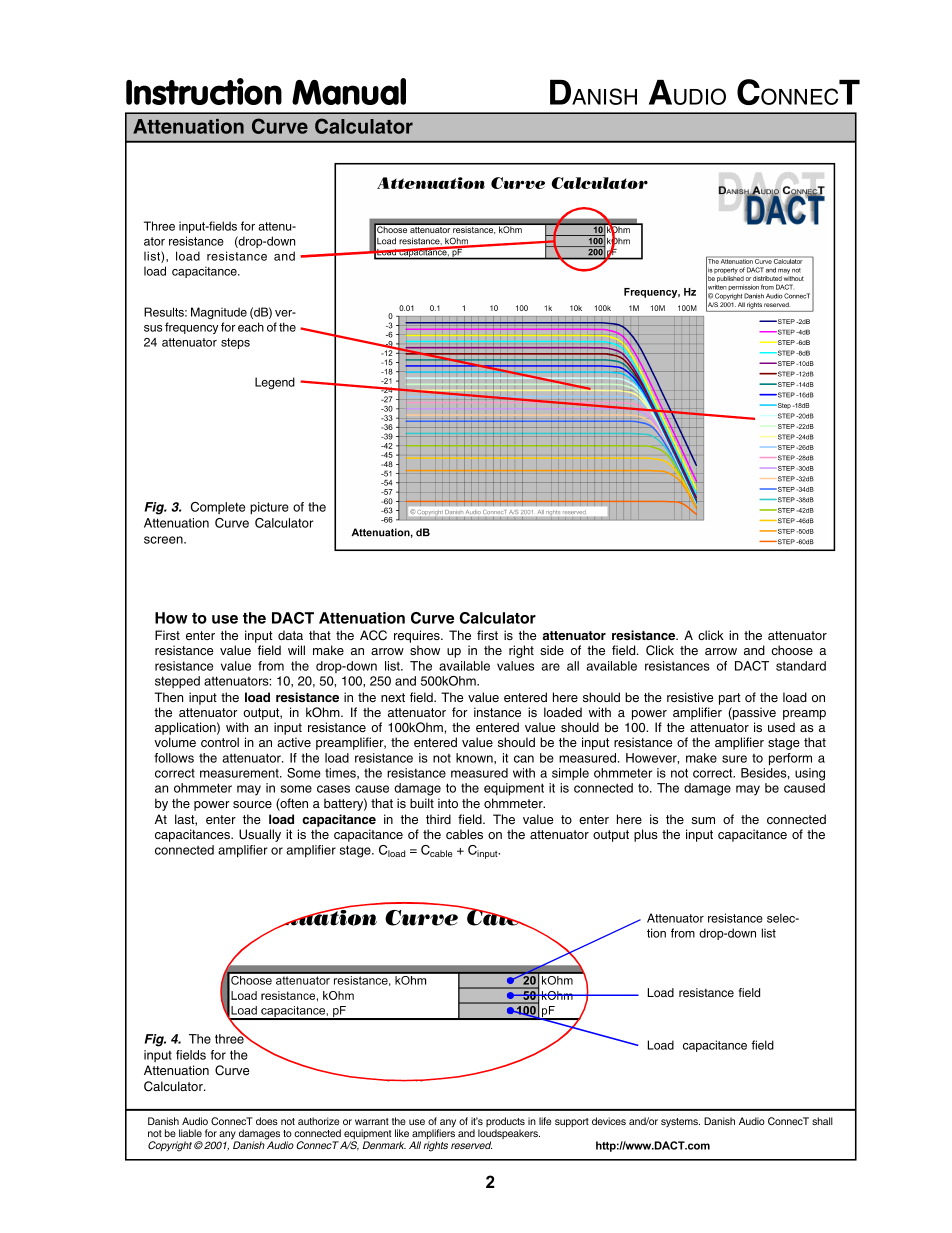 The width and height of the screenshot is (952, 1233). What do you see at coordinates (267, 1121) in the screenshot?
I see `does` at bounding box center [267, 1121].
